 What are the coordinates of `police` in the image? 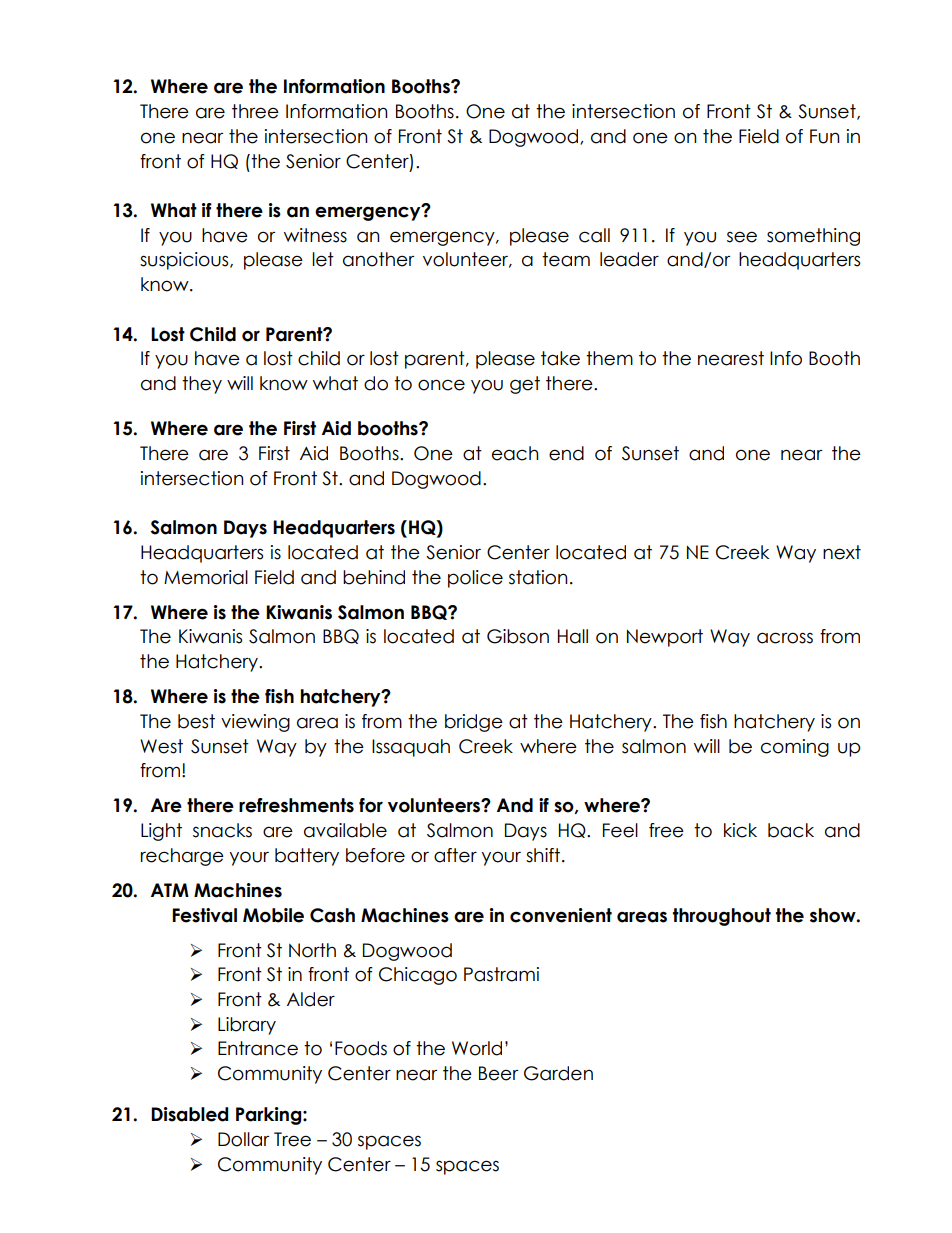 It's located at (475, 579).
